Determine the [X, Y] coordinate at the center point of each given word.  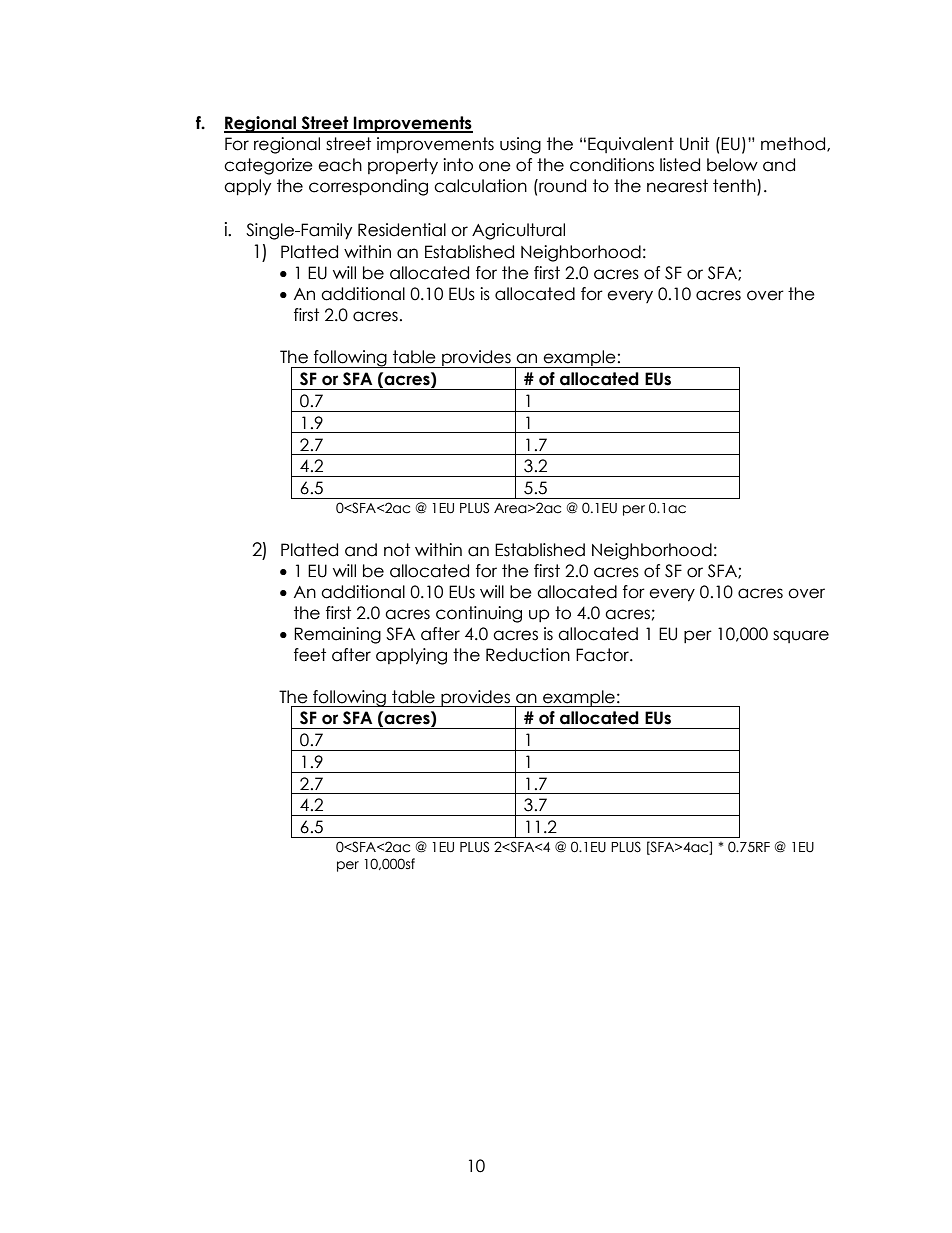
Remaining [337, 635]
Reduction [528, 655]
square [801, 636]
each [340, 165]
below [732, 165]
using [520, 145]
